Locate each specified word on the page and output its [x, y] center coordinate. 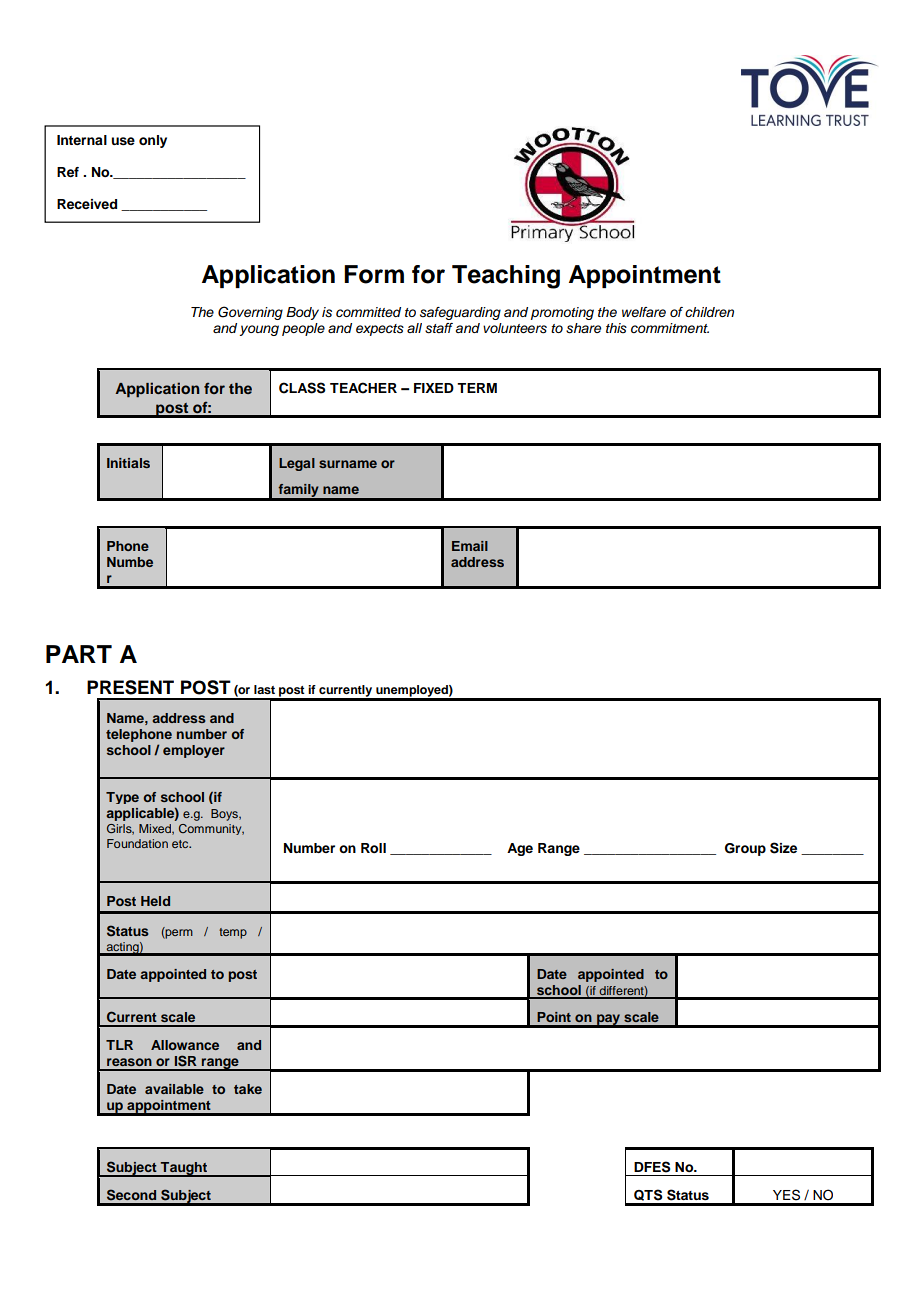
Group [745, 849]
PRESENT [130, 687]
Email [470, 546]
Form [374, 274]
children [709, 312]
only [153, 141]
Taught [184, 1169]
